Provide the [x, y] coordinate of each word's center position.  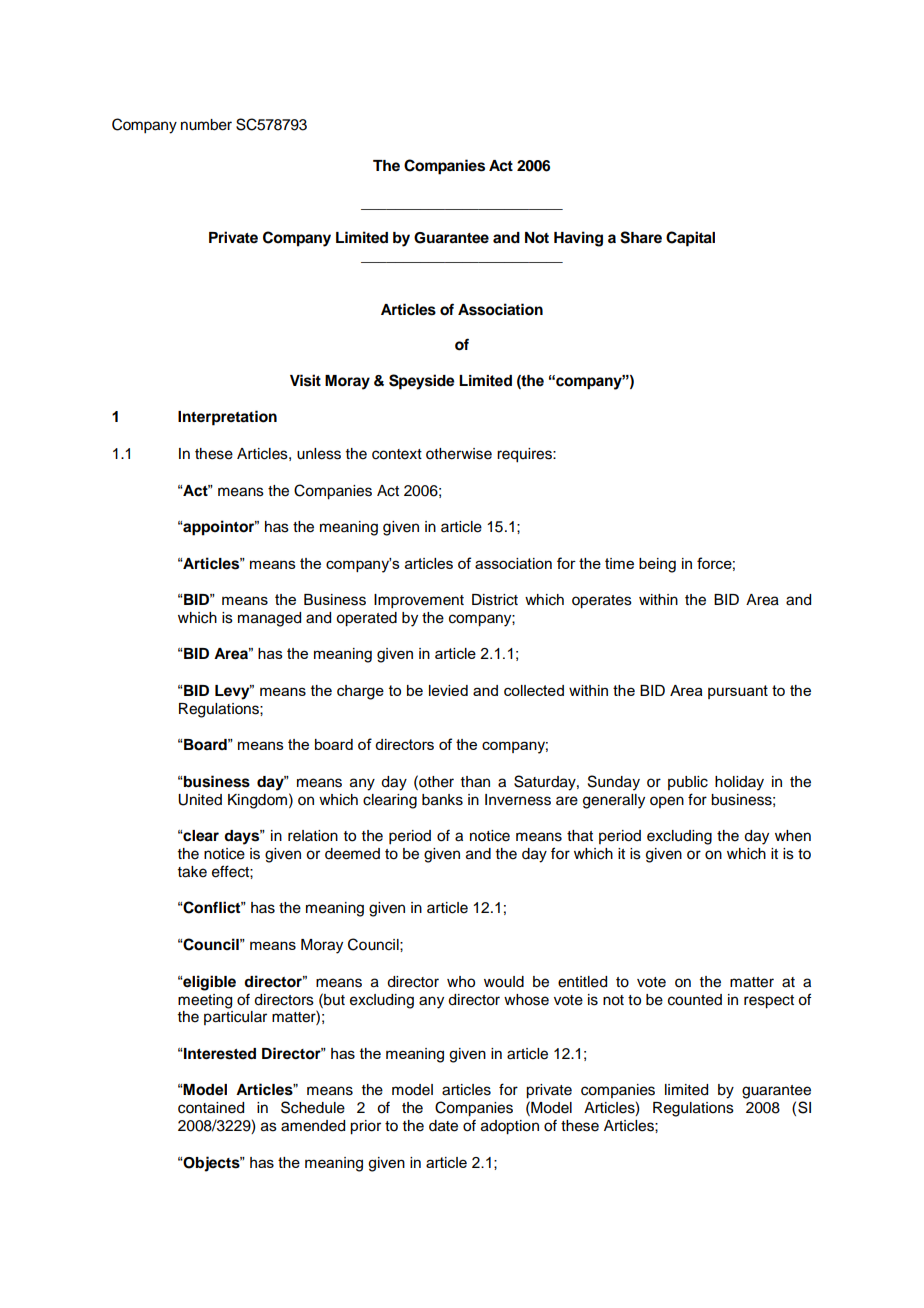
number [206, 125]
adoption [510, 1127]
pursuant [738, 692]
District [495, 600]
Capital [690, 239]
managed [269, 619]
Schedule [313, 1107]
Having [578, 239]
